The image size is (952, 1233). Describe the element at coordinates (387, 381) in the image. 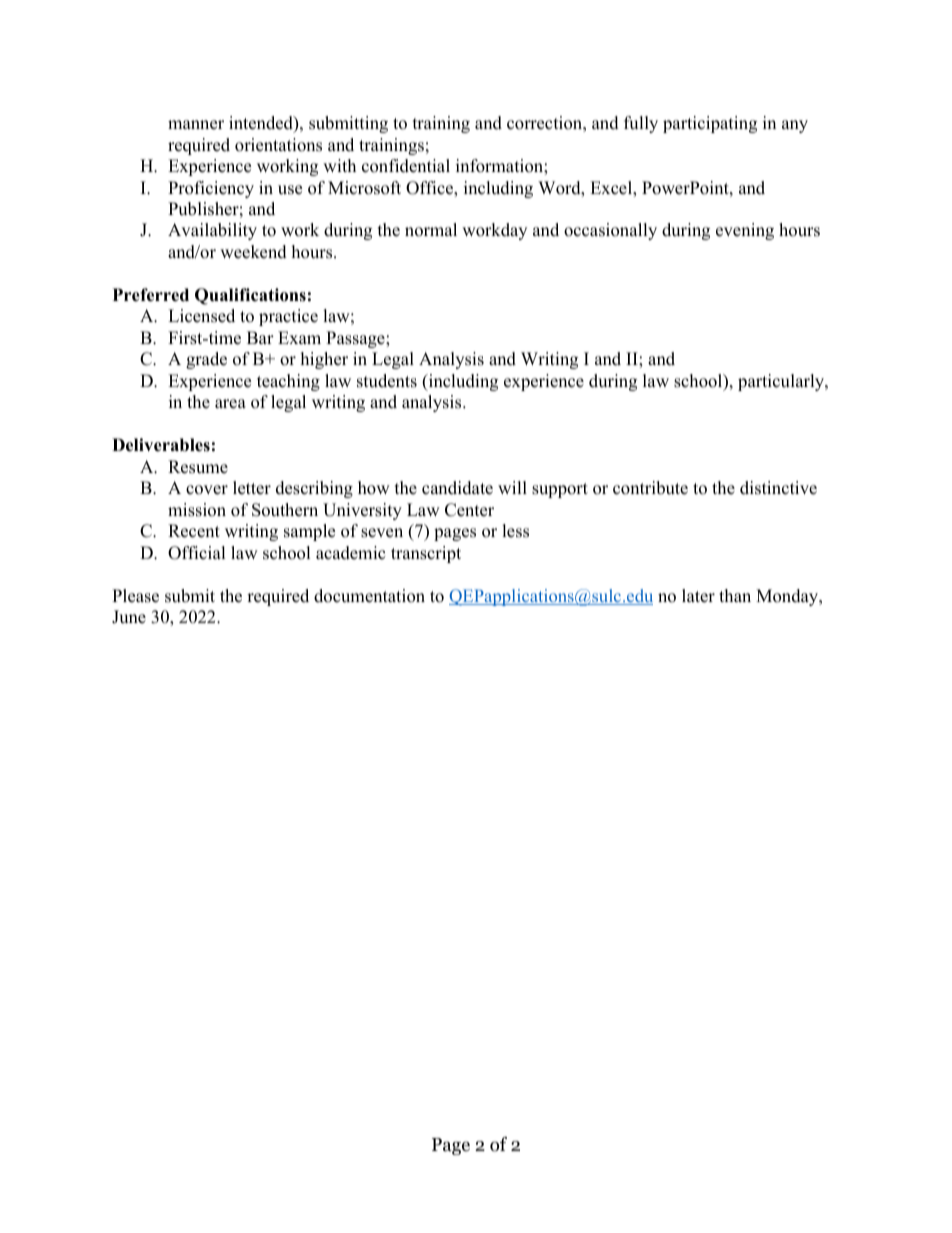

I see `students` at that location.
